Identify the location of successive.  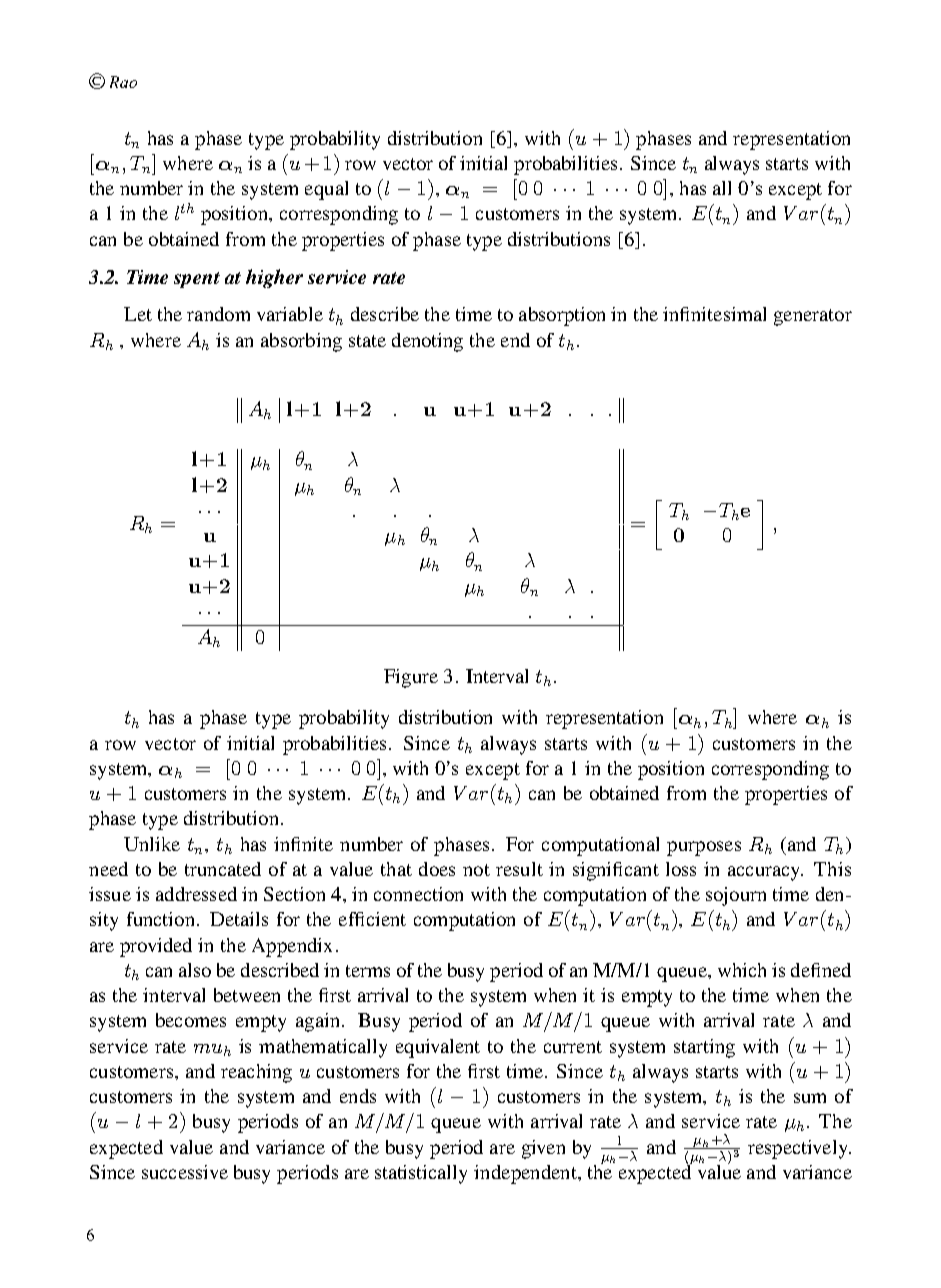
(185, 1172).
